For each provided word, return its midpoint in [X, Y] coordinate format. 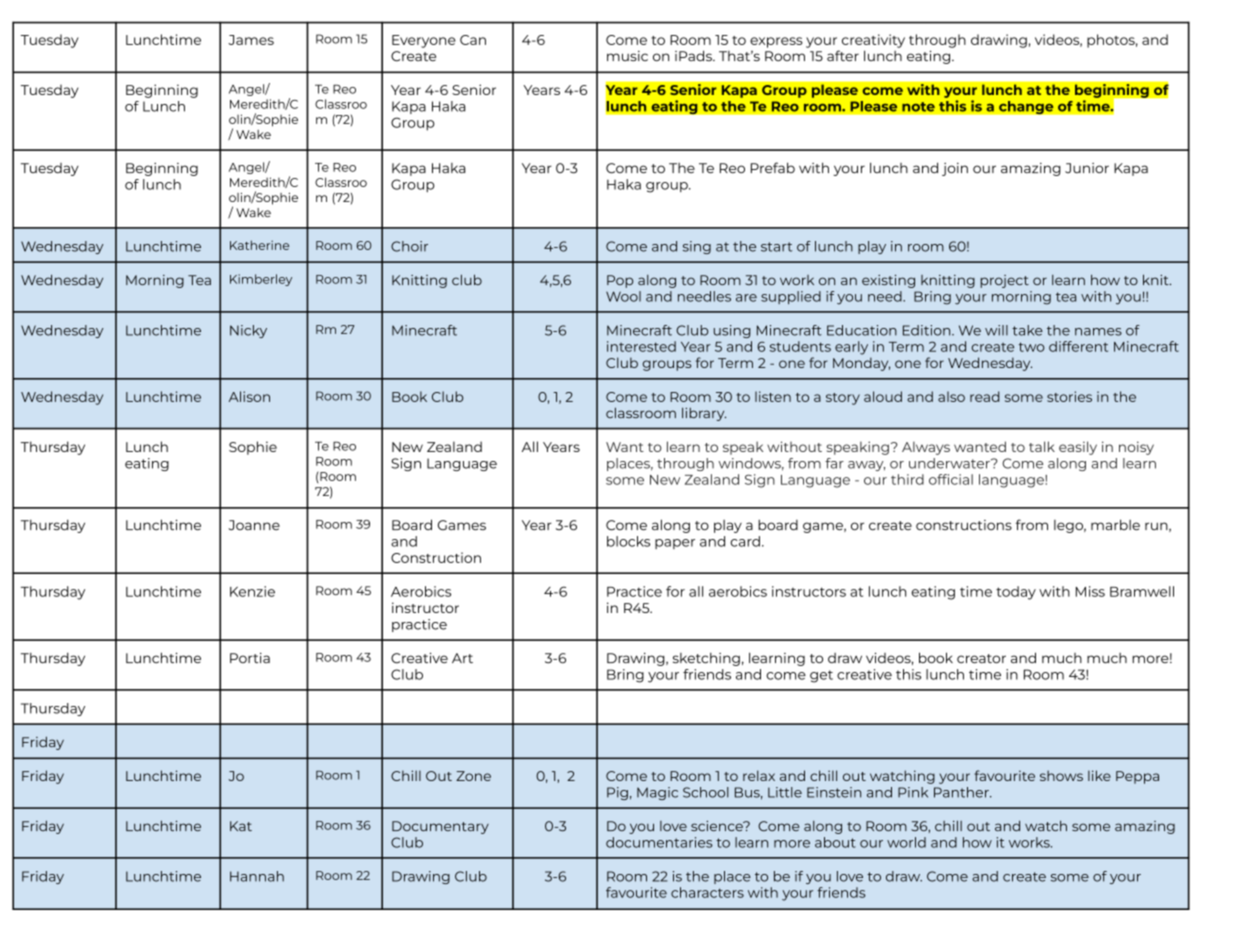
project [1004, 281]
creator [981, 658]
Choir [409, 246]
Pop [620, 281]
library [704, 414]
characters [707, 892]
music [627, 56]
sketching [706, 659]
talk [1042, 446]
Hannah [257, 876]
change [1026, 107]
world [906, 842]
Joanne [254, 525]
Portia [250, 657]
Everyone [424, 41]
